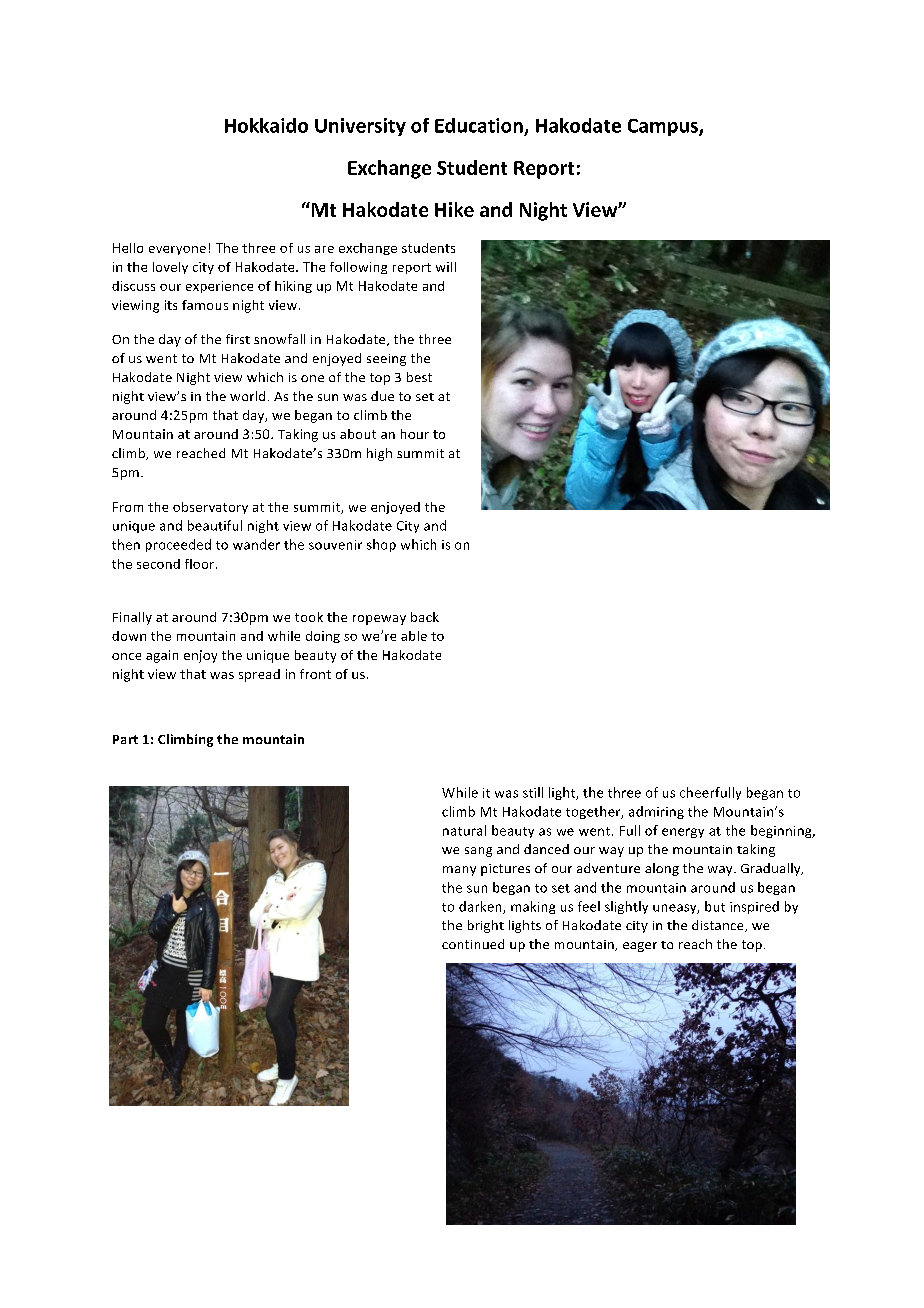 This screenshot has width=924, height=1308. Describe the element at coordinates (459, 871) in the screenshot. I see `many` at that location.
